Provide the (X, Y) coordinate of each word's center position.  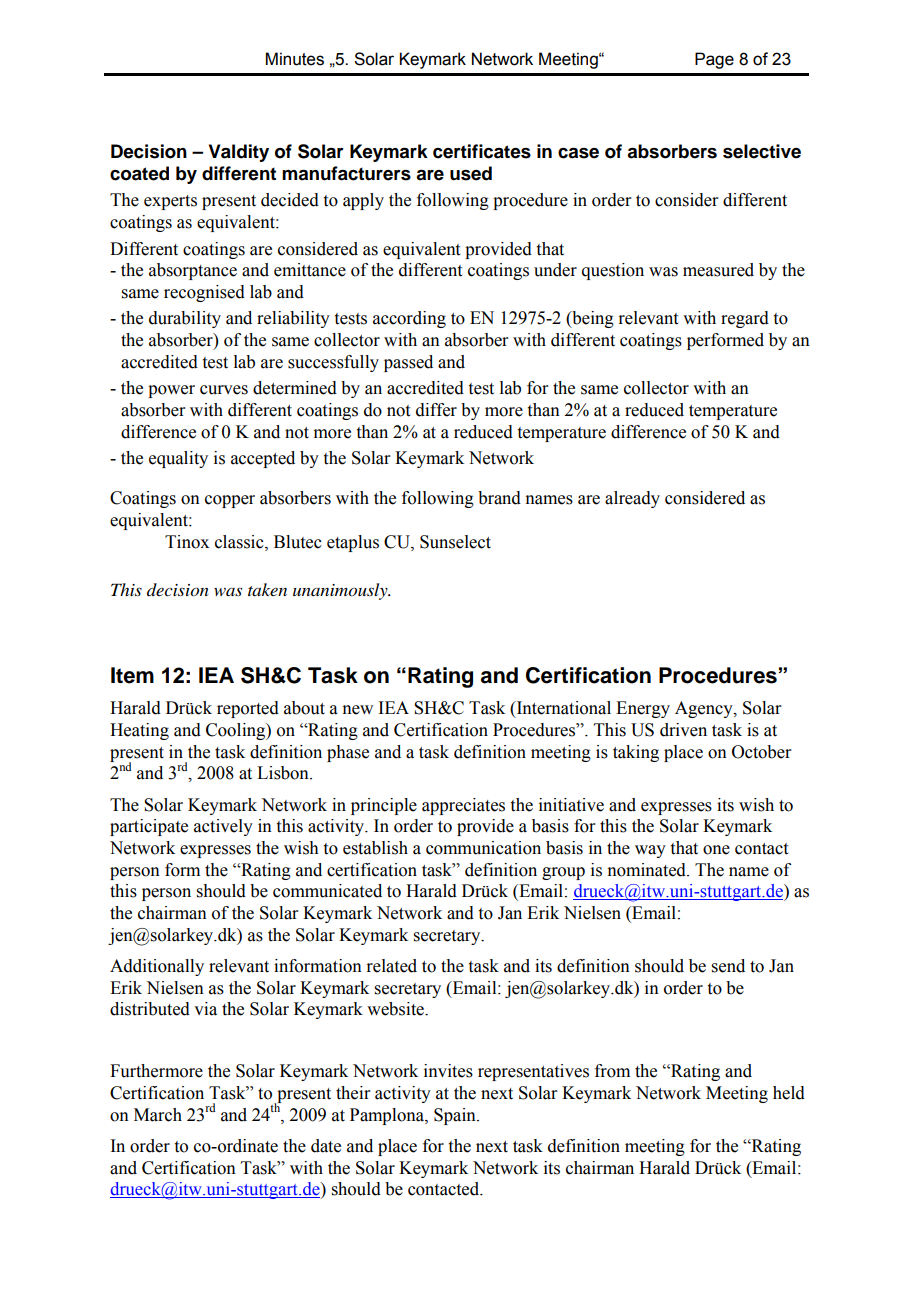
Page (714, 60)
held (789, 1093)
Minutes (295, 59)
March (158, 1115)
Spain (456, 1116)
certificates (482, 151)
